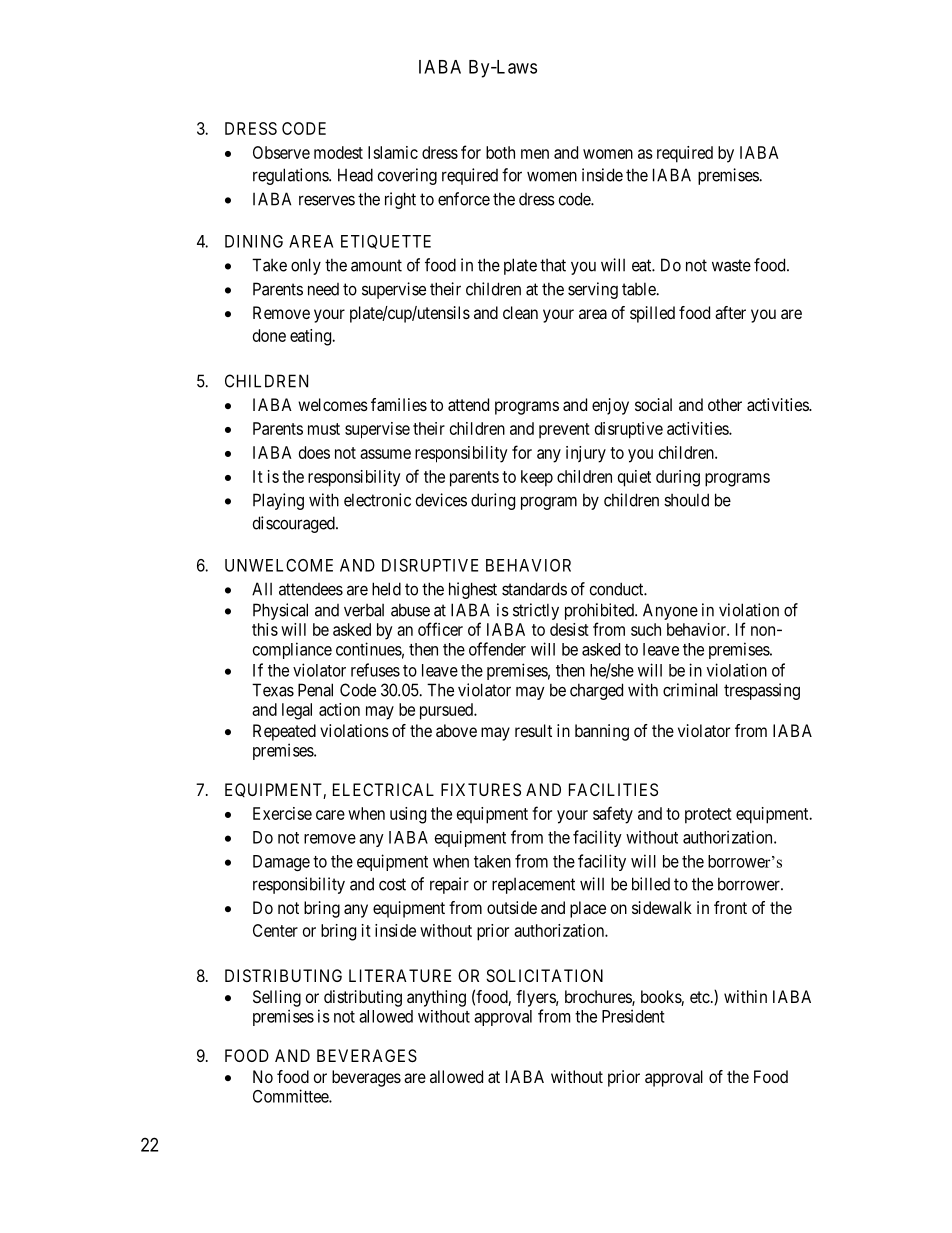 The width and height of the screenshot is (952, 1233). What do you see at coordinates (537, 478) in the screenshot?
I see `keep` at bounding box center [537, 478].
